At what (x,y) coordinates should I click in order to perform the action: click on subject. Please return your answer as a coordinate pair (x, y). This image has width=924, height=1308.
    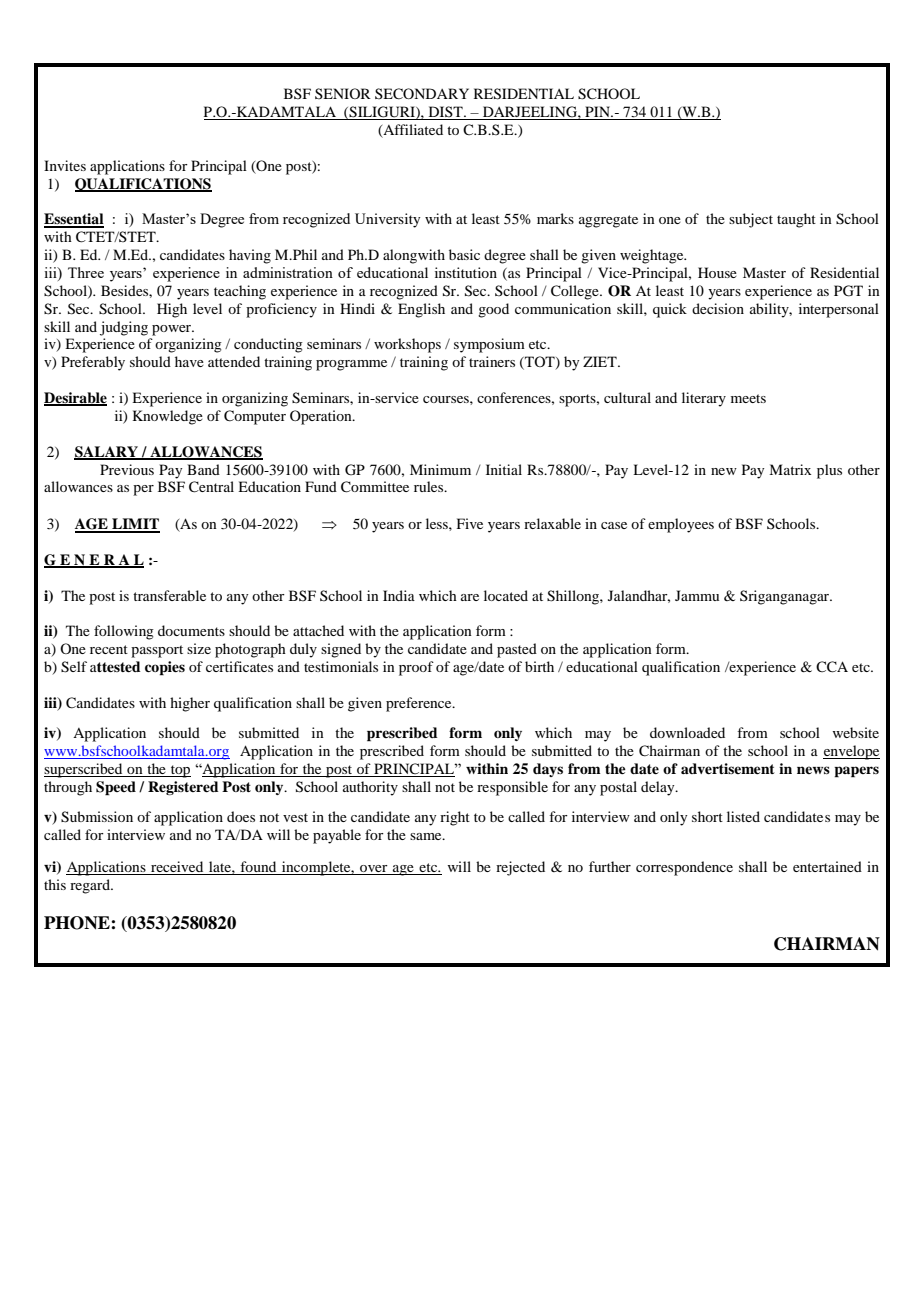
    Looking at the image, I should click on (751, 220).
